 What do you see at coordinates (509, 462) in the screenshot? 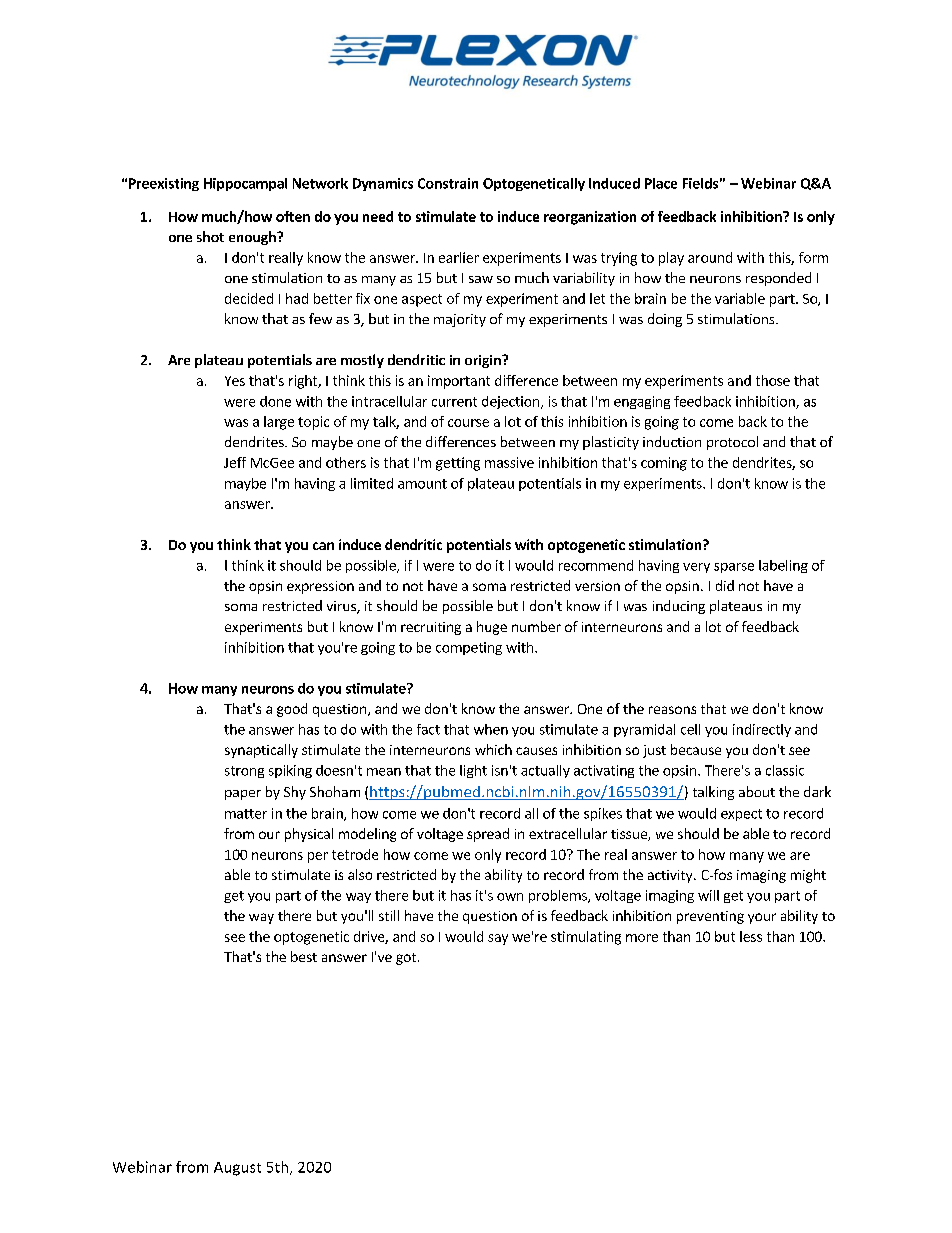
I see `massive` at bounding box center [509, 462].
